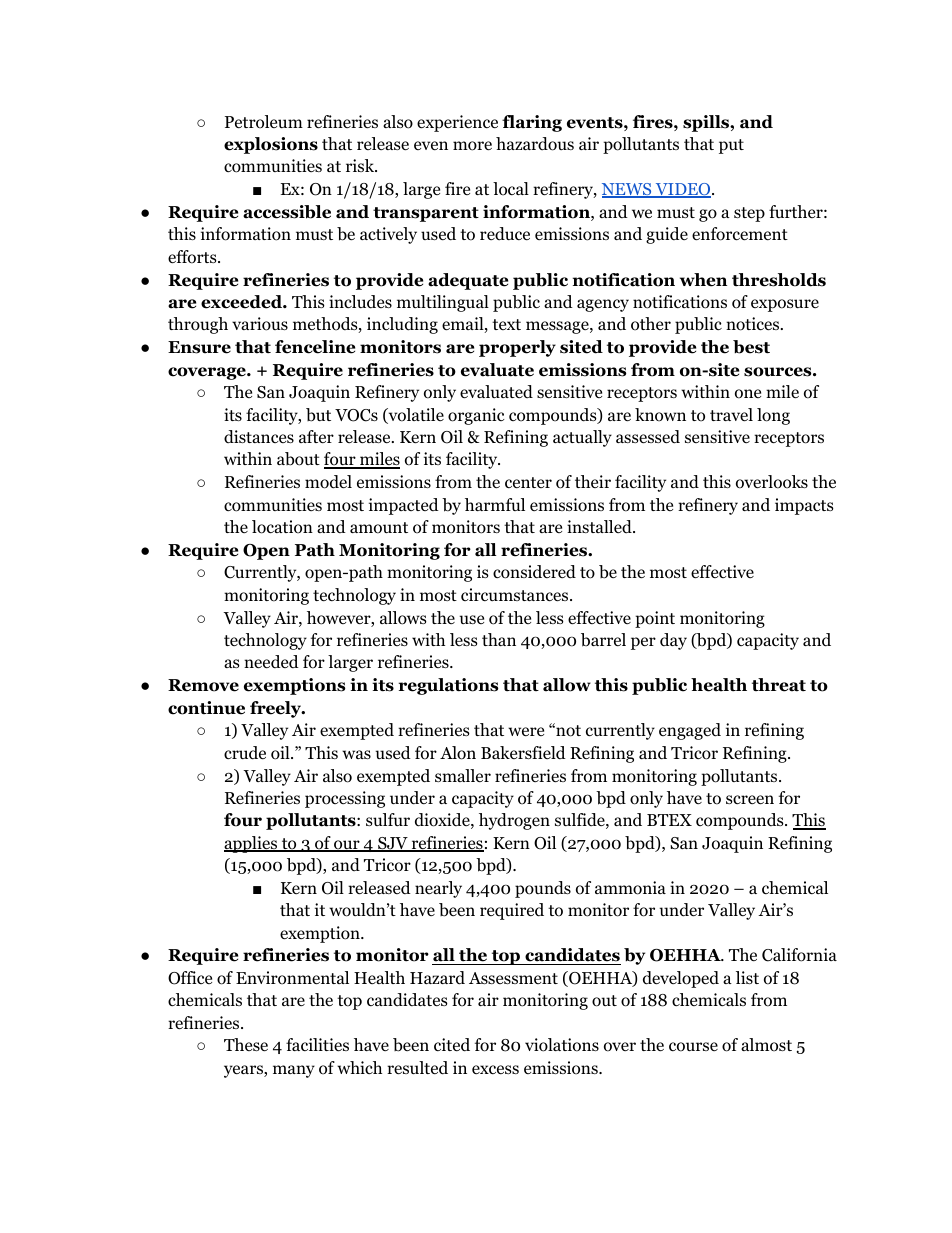 The width and height of the page is (952, 1233). What do you see at coordinates (779, 685) in the page?
I see `threat` at bounding box center [779, 685].
